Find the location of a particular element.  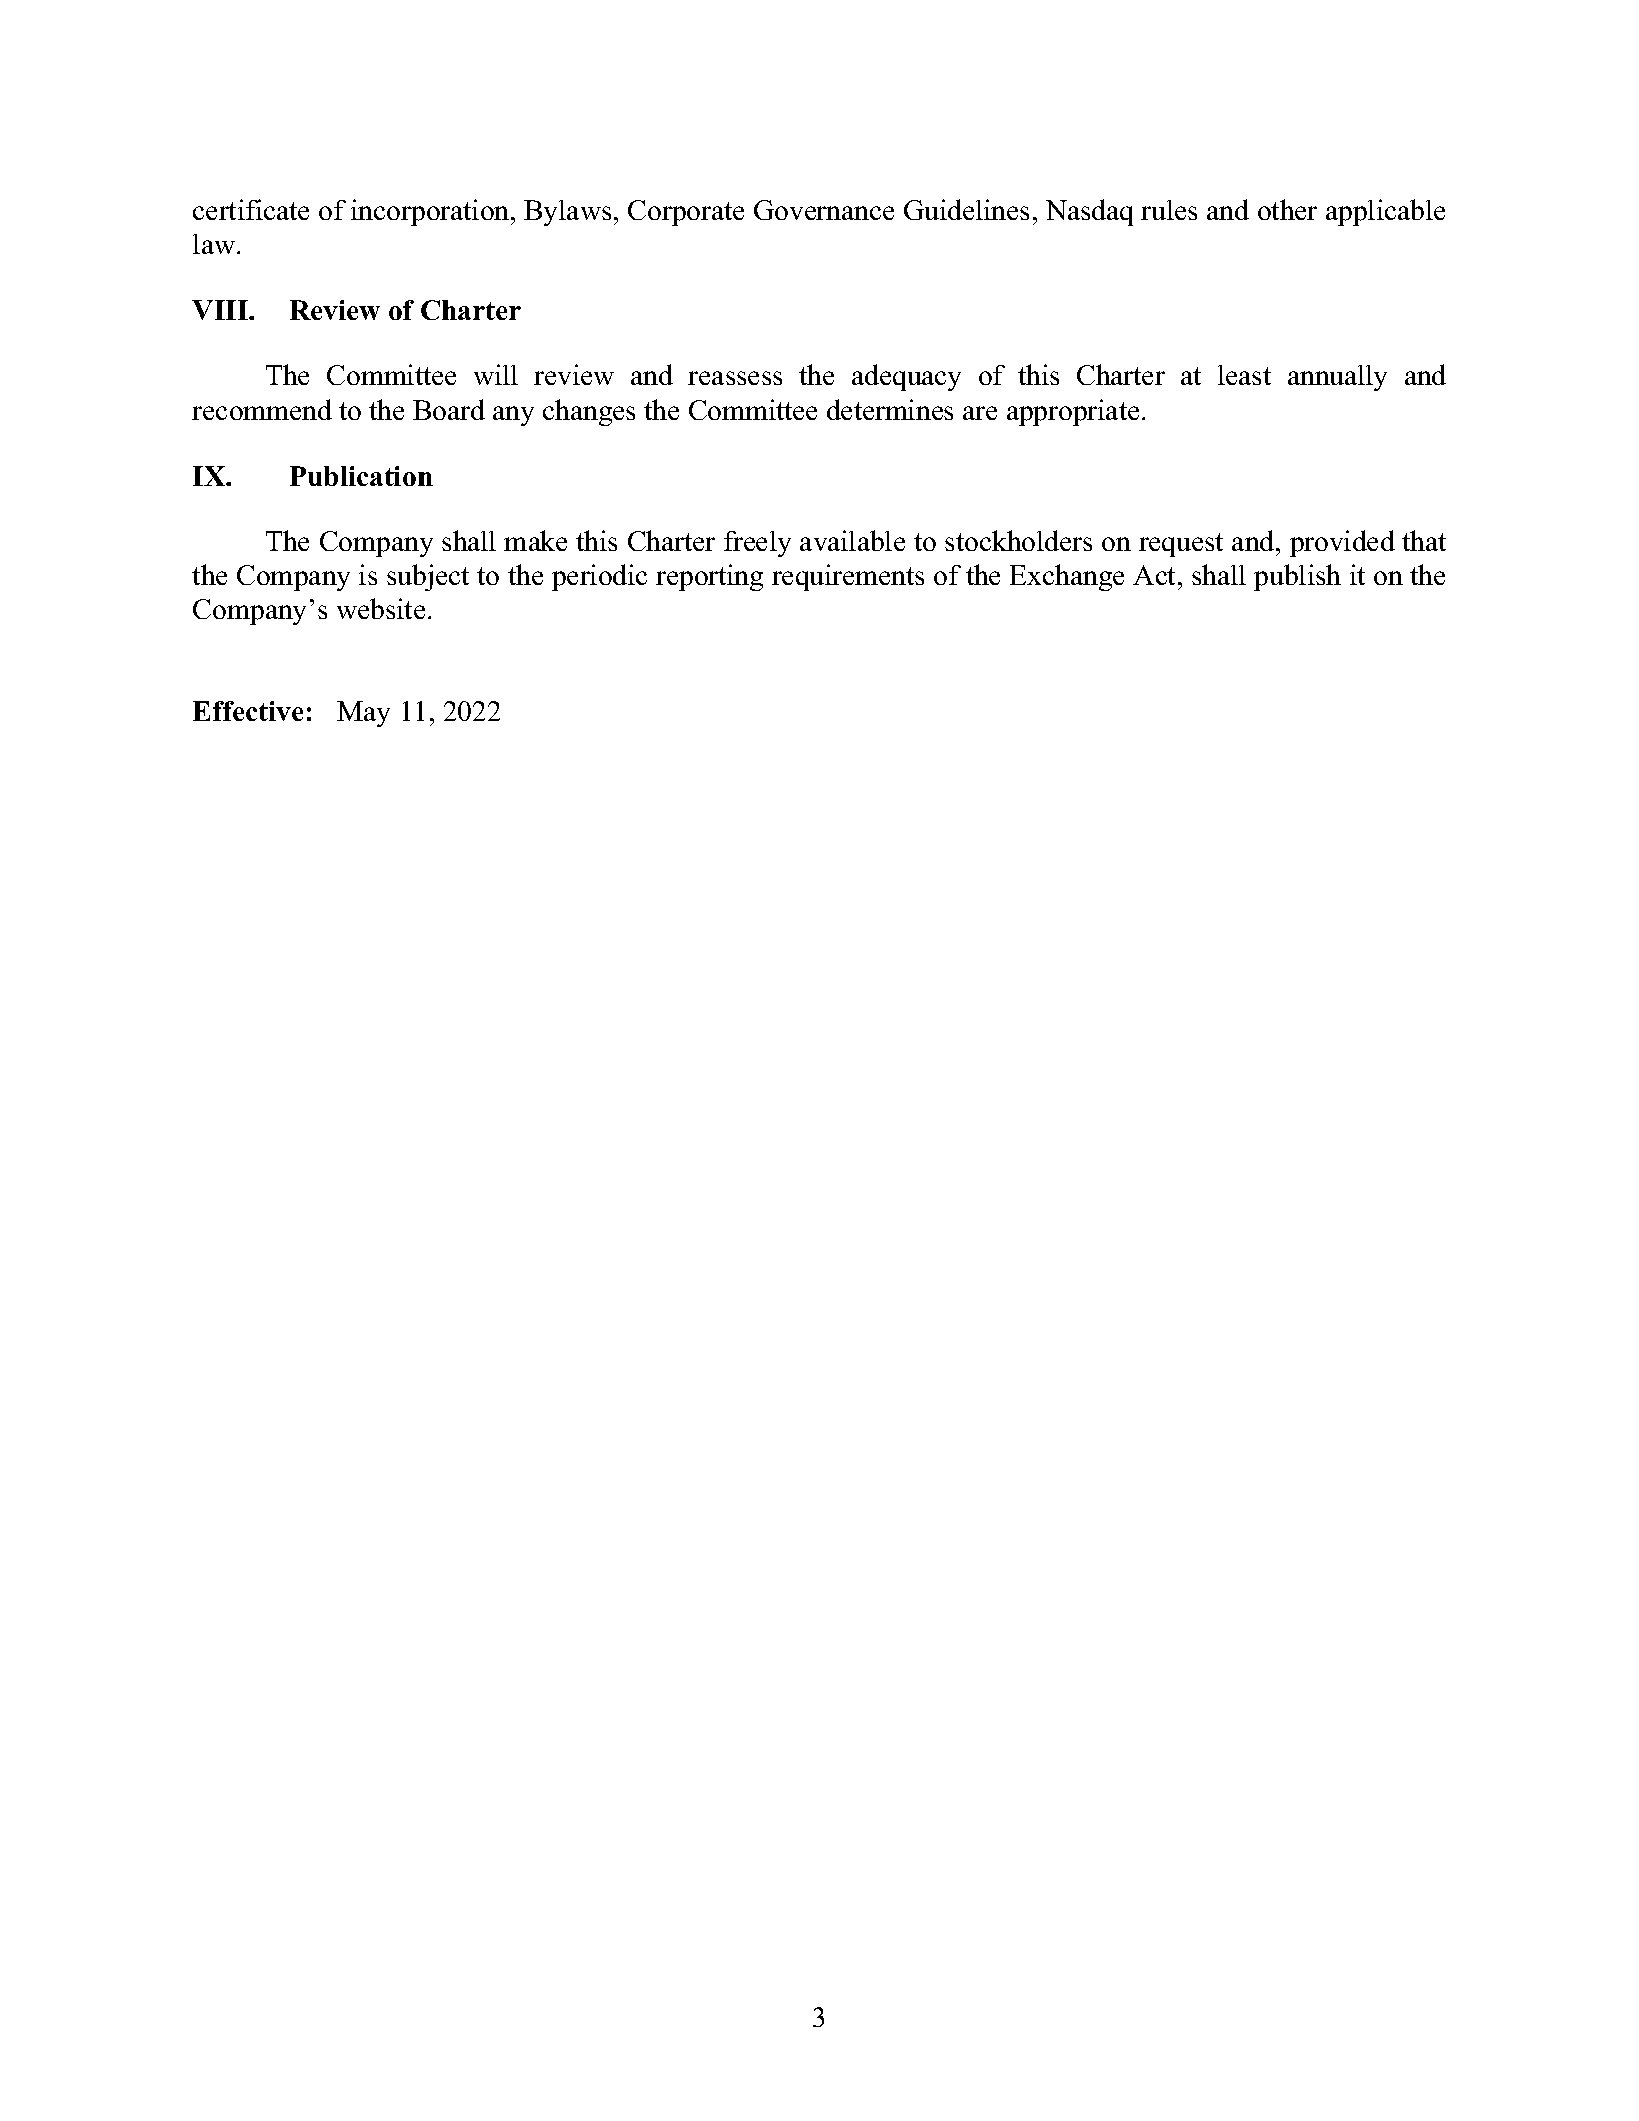

publish is located at coordinates (1297, 577).
